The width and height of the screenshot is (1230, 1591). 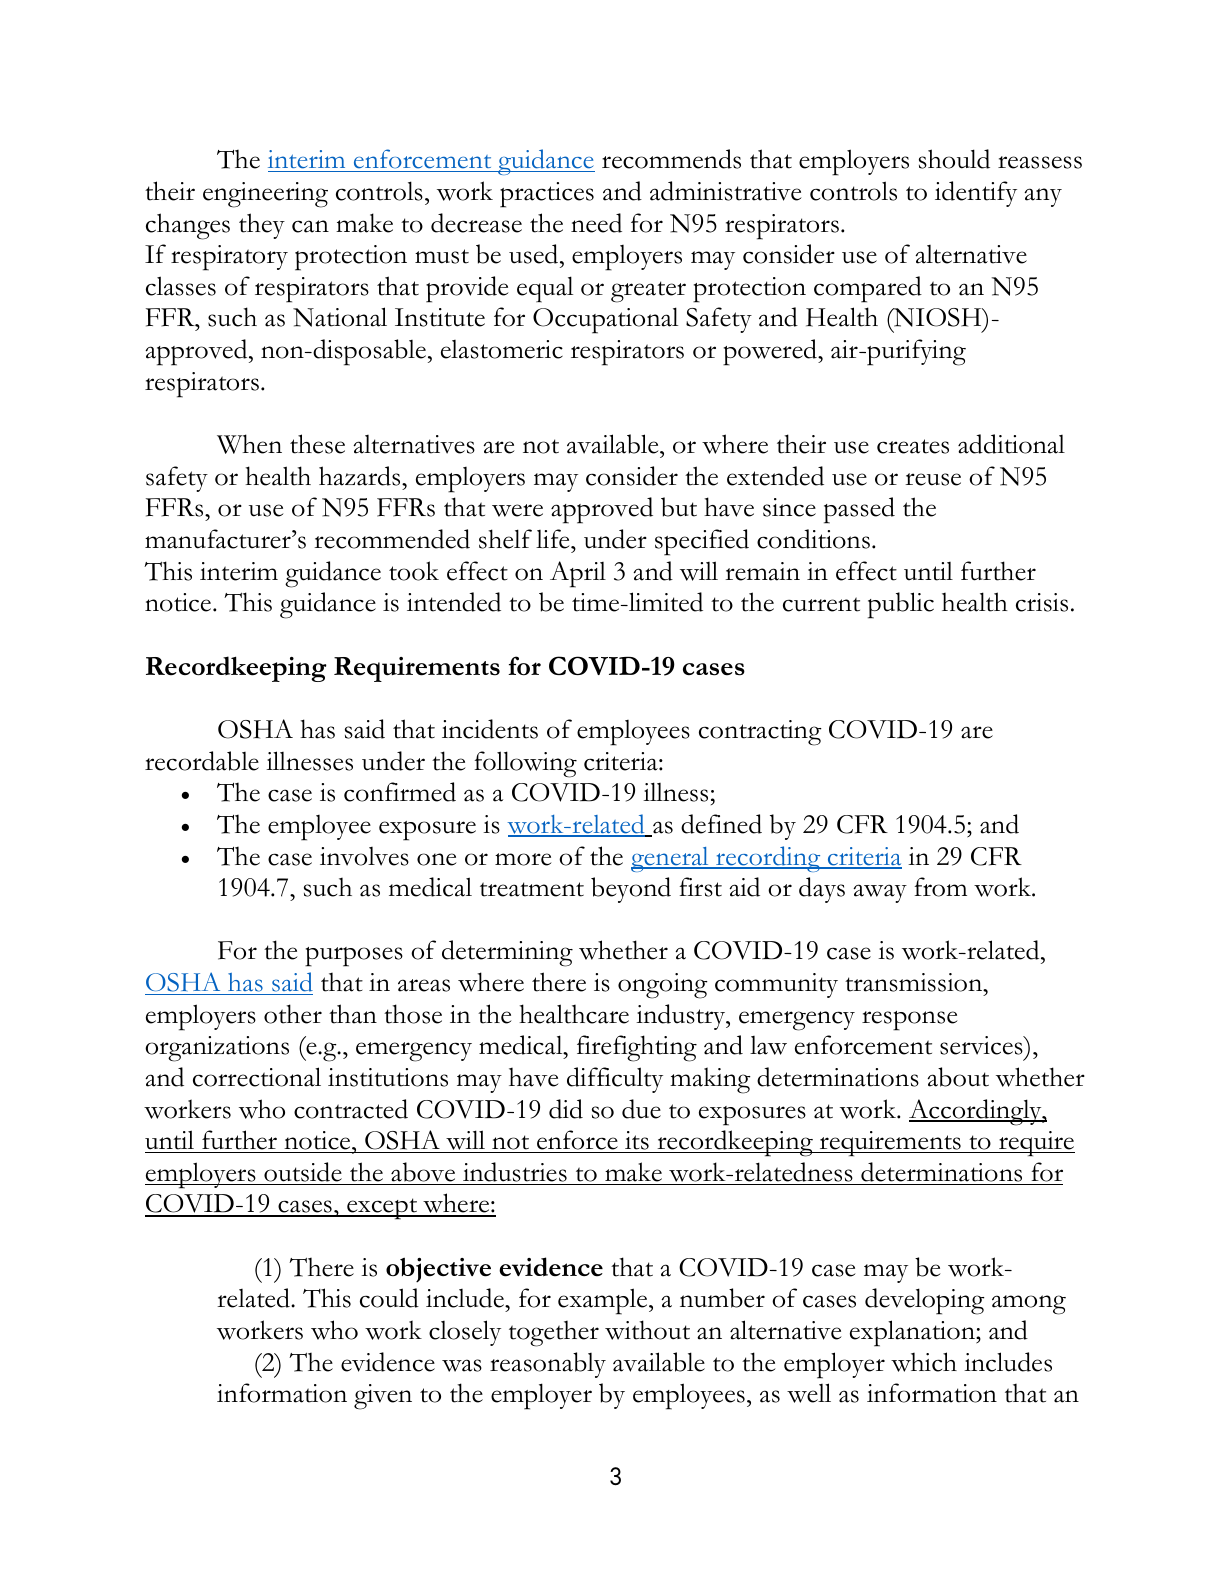 I want to click on following, so click(x=525, y=764).
